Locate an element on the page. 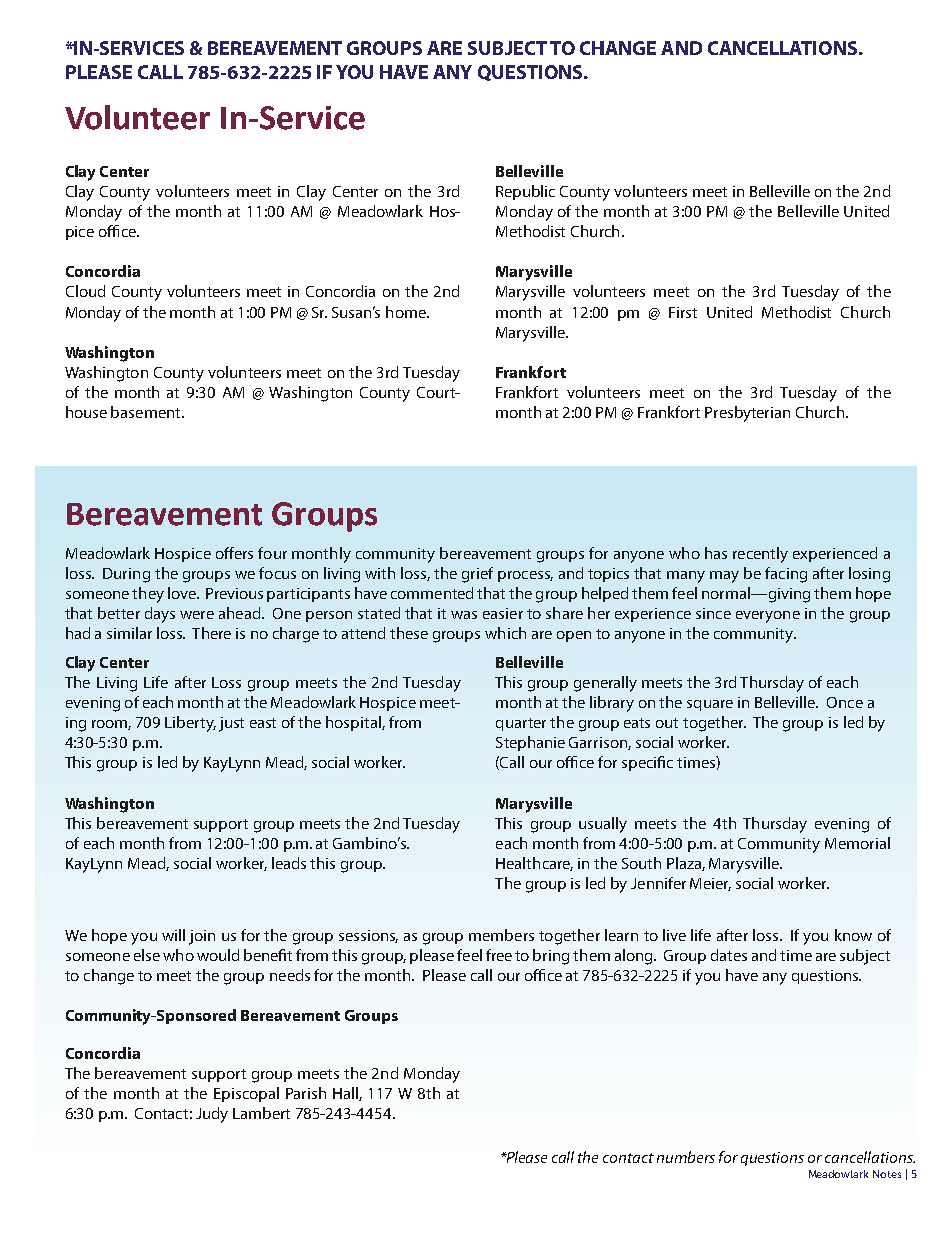 The height and width of the image is (1233, 952). Hall is located at coordinates (346, 1094).
